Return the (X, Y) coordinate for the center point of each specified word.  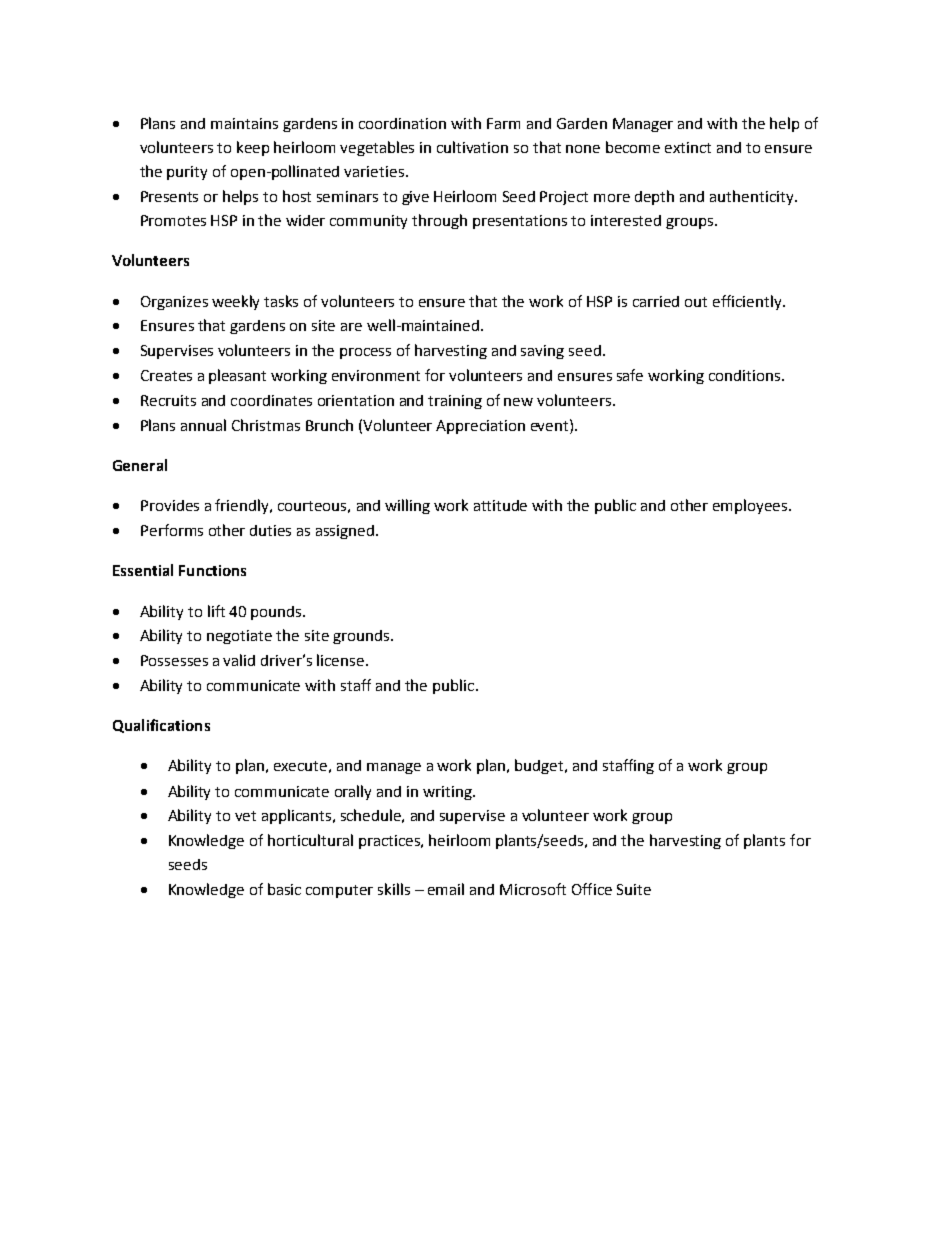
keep (253, 148)
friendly (243, 506)
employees (751, 506)
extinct (688, 147)
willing (407, 506)
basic (284, 889)
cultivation (472, 147)
